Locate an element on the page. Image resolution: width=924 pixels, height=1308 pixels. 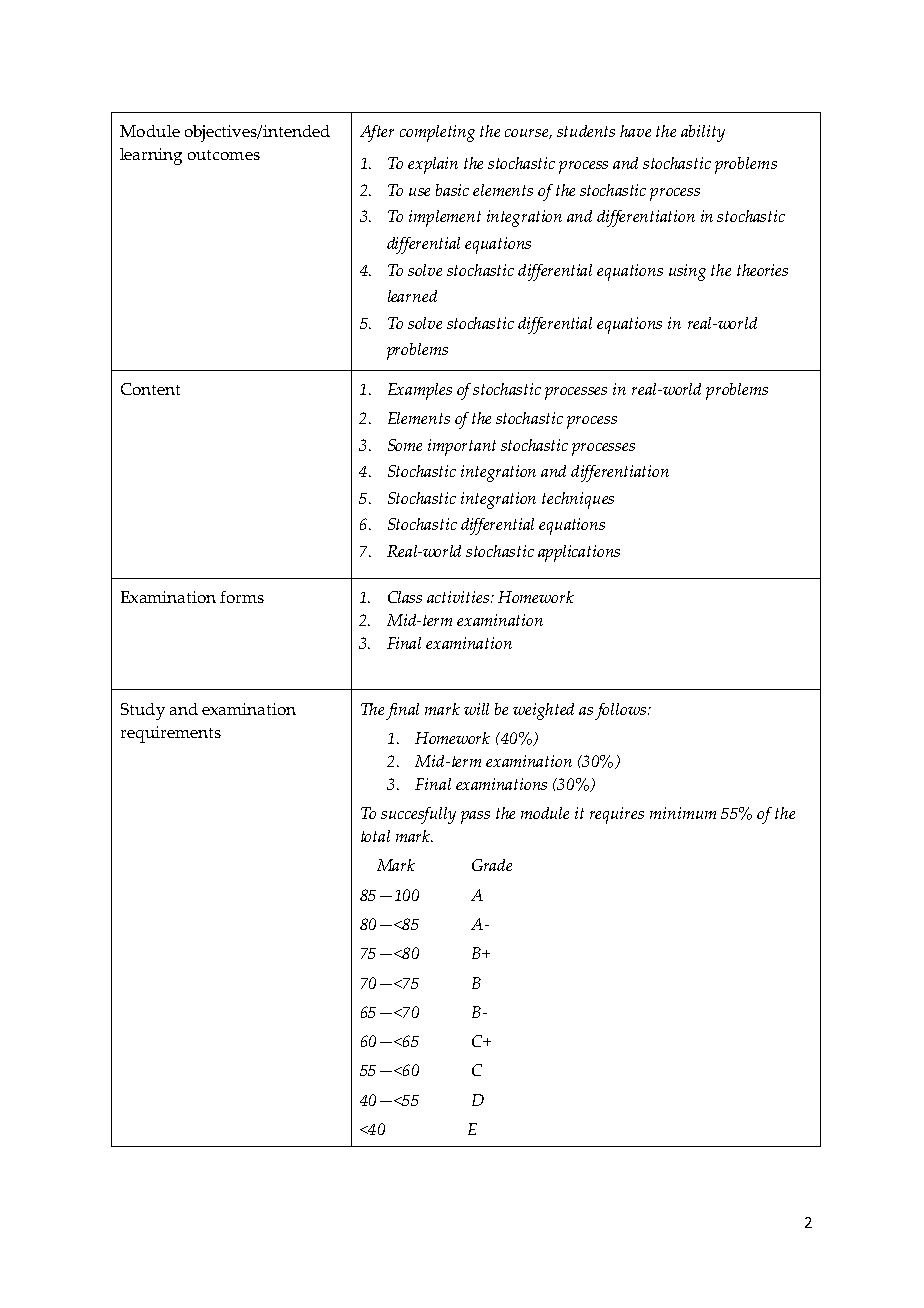
using is located at coordinates (687, 272).
